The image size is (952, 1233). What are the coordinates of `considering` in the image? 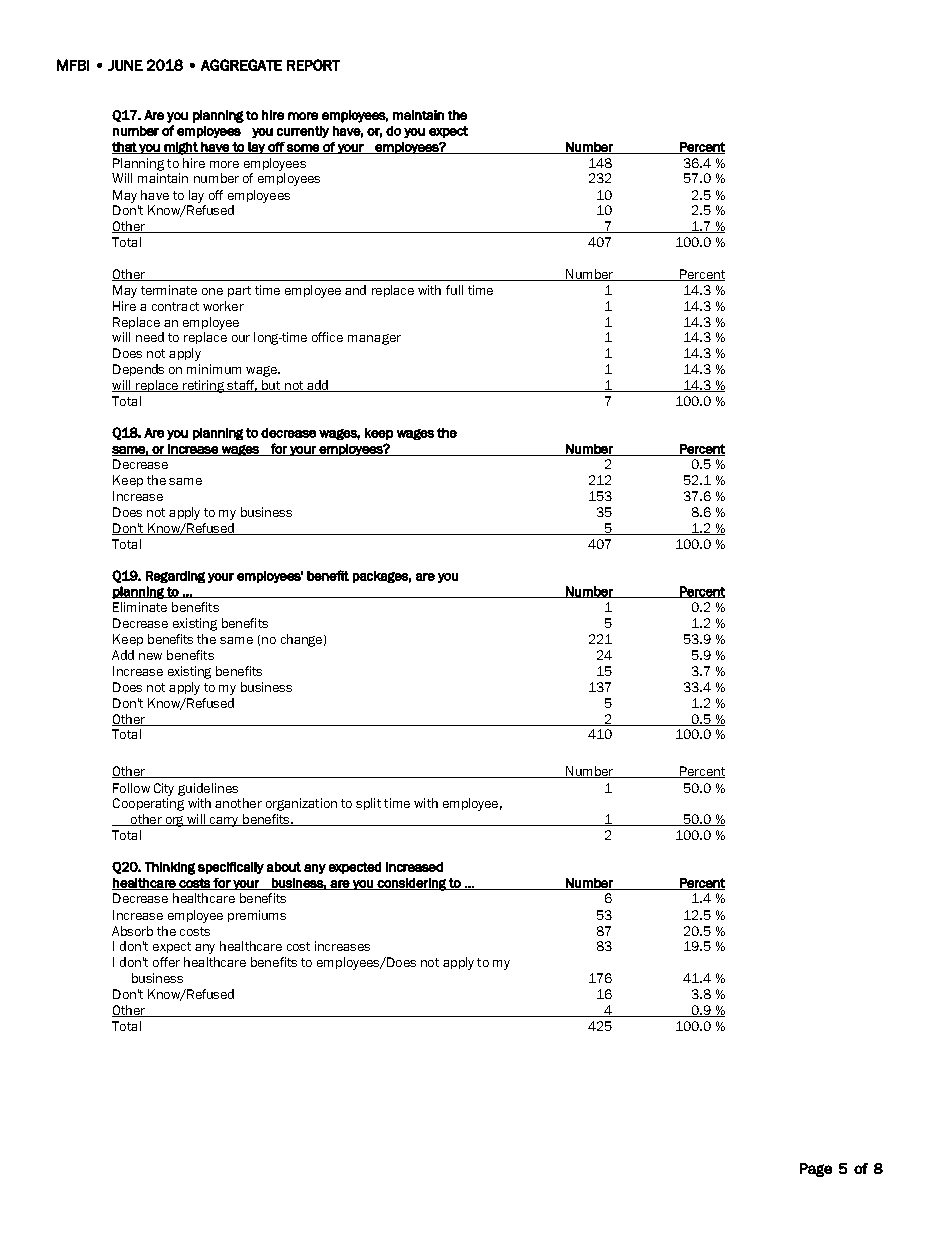 It's located at (412, 884).
